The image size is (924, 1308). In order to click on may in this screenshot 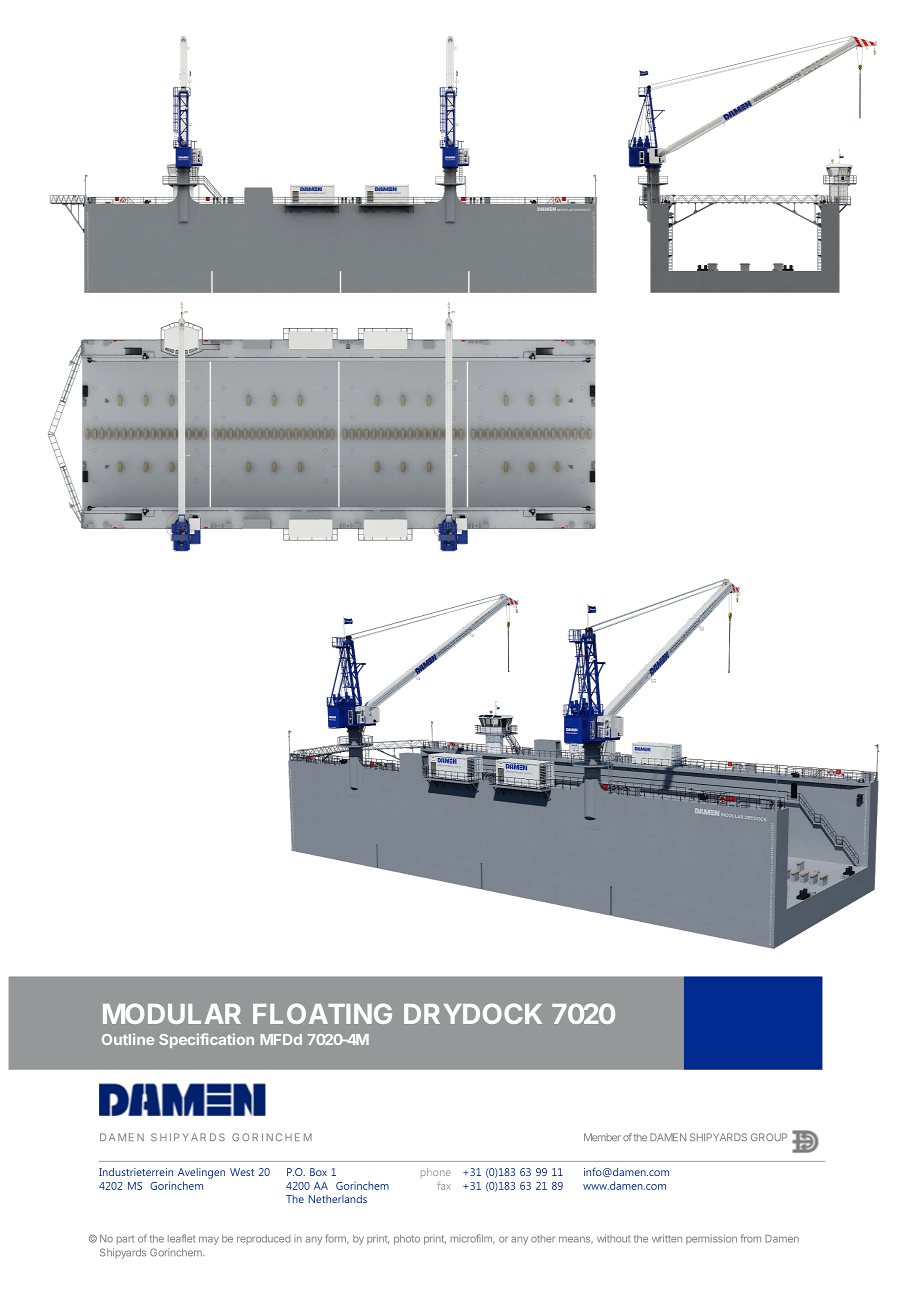, I will do `click(209, 1240)`.
